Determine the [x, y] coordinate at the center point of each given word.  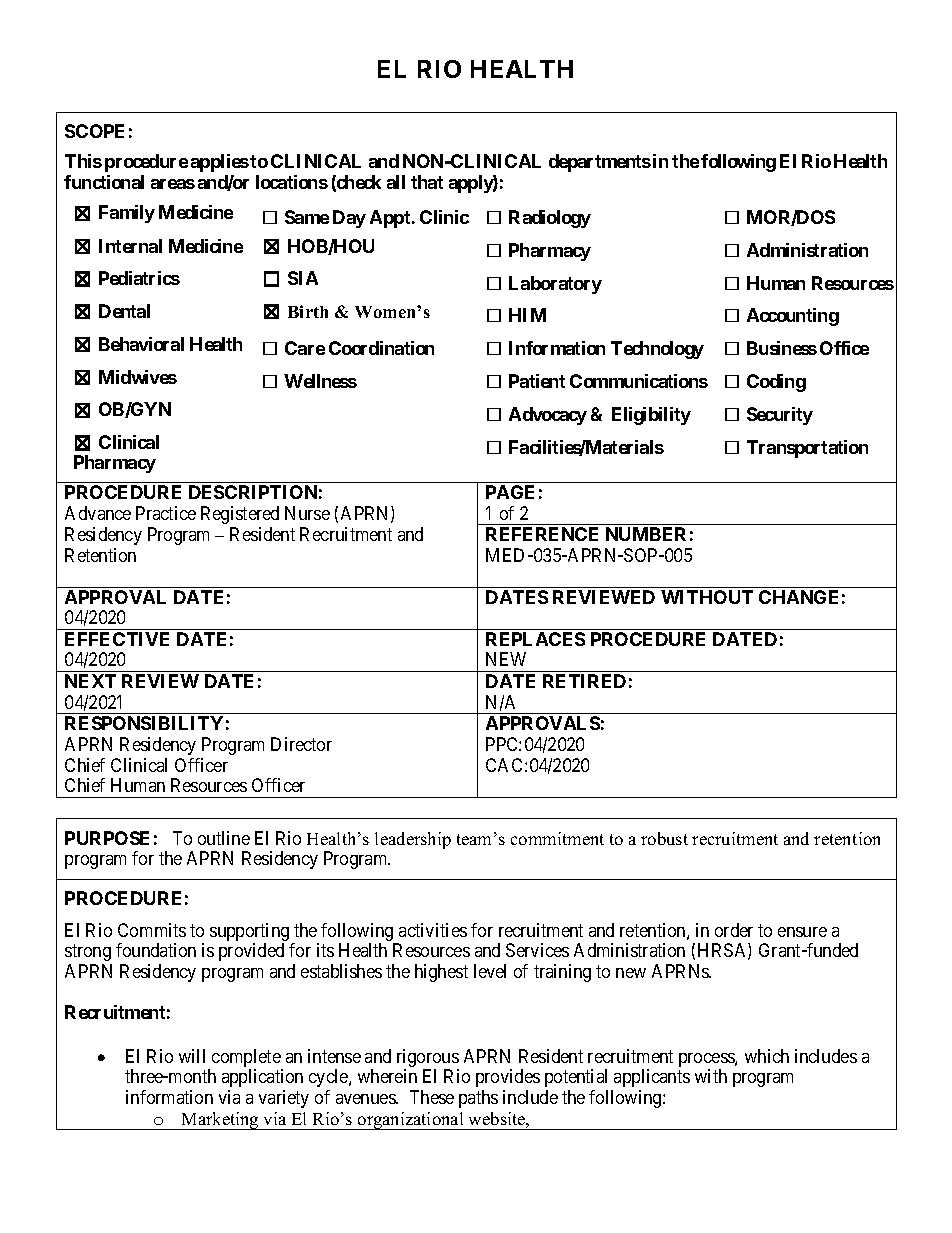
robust [664, 838]
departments [600, 163]
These [432, 1097]
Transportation [807, 449]
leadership [413, 840]
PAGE [510, 492]
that [427, 182]
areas [173, 184]
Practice [166, 513]
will [192, 1056]
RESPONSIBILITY [144, 723]
